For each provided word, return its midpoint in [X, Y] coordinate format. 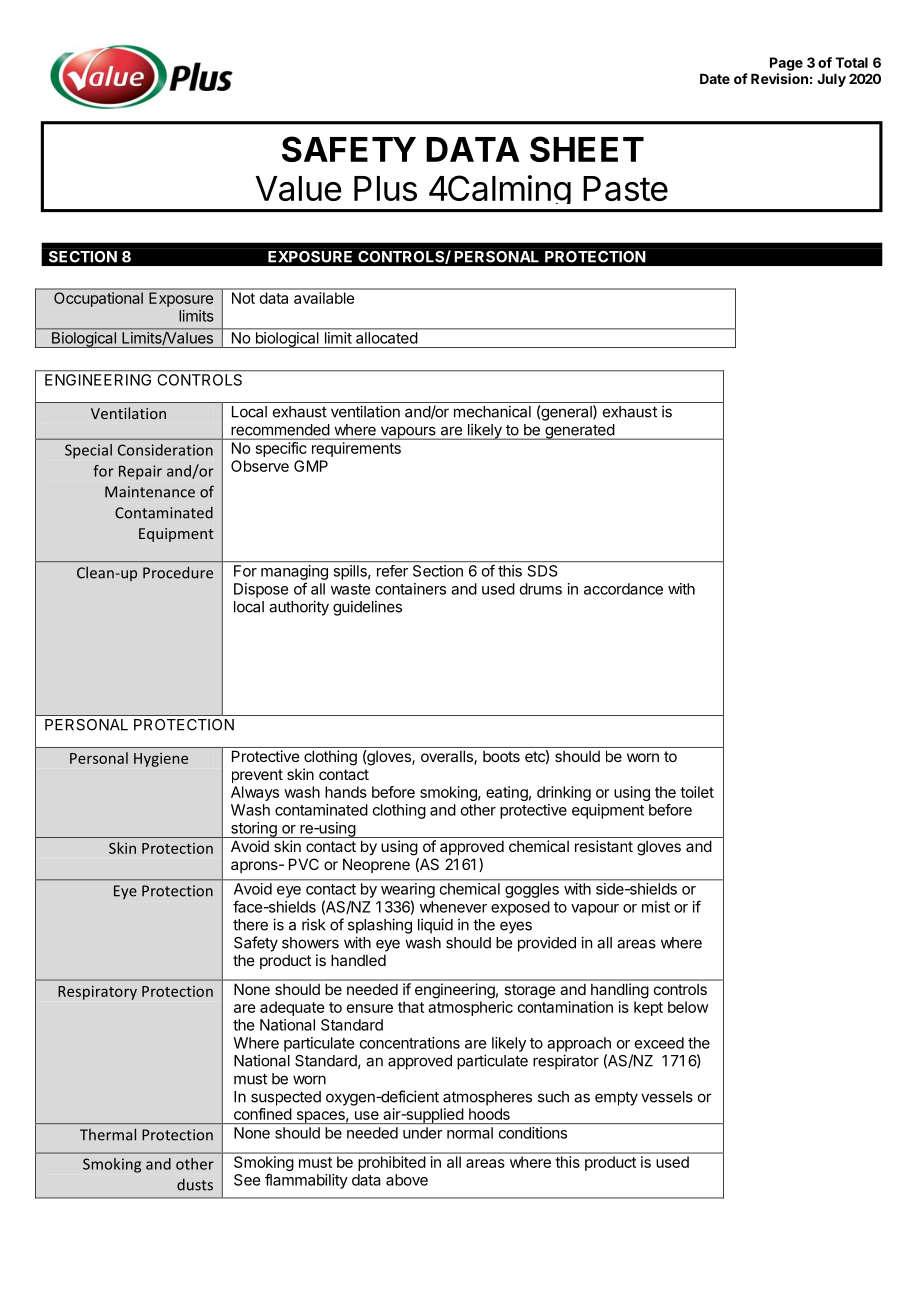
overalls [448, 757]
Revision [779, 78]
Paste [625, 188]
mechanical [492, 411]
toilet [697, 792]
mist [656, 907]
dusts [195, 1184]
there [250, 925]
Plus [385, 188]
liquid [435, 926]
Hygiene [161, 760]
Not [243, 298]
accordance [623, 589]
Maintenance [150, 492]
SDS [542, 571]
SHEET [587, 149]
